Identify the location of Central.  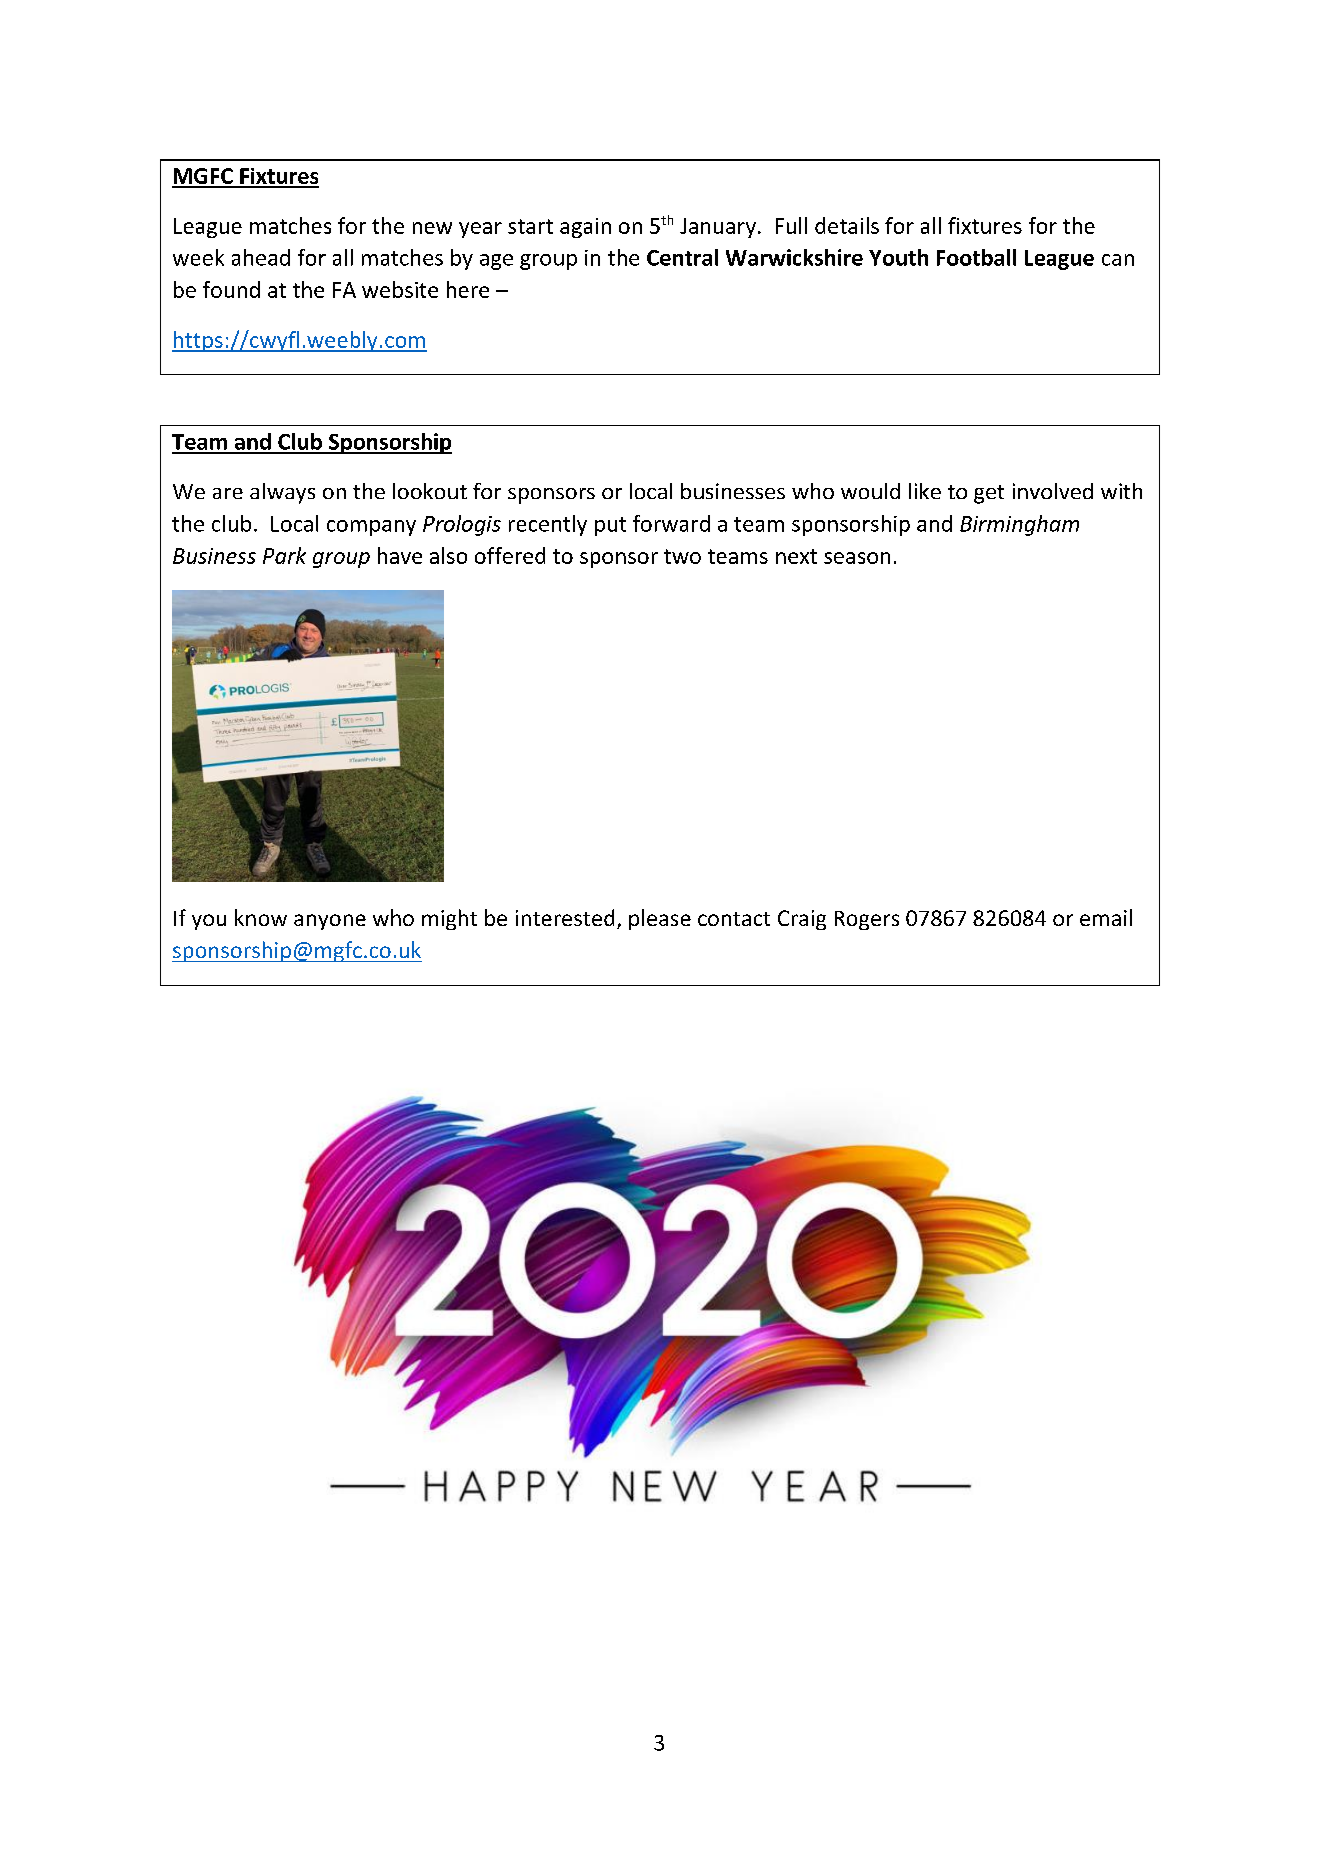
(682, 257).
